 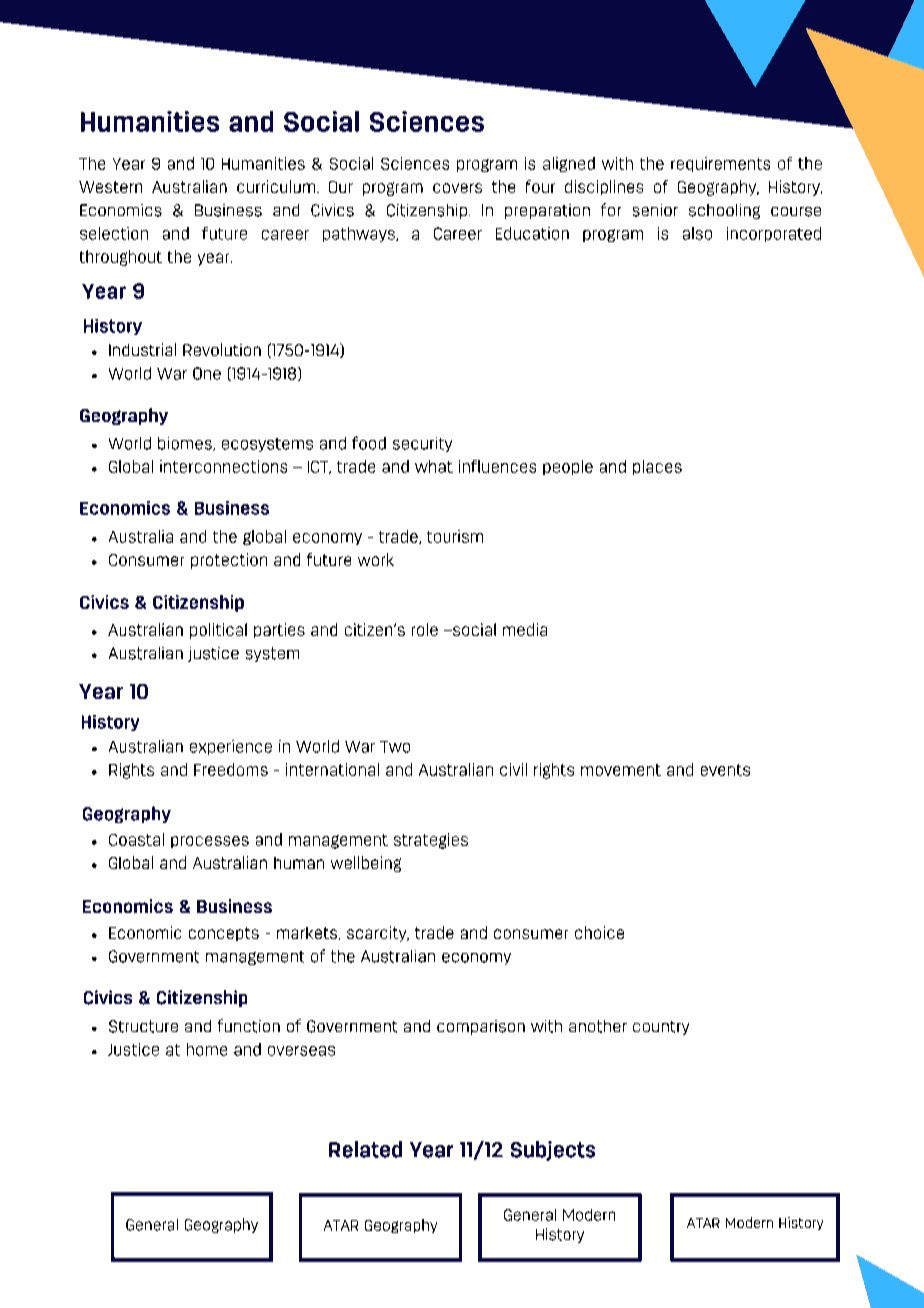 I want to click on covers, so click(x=457, y=188).
